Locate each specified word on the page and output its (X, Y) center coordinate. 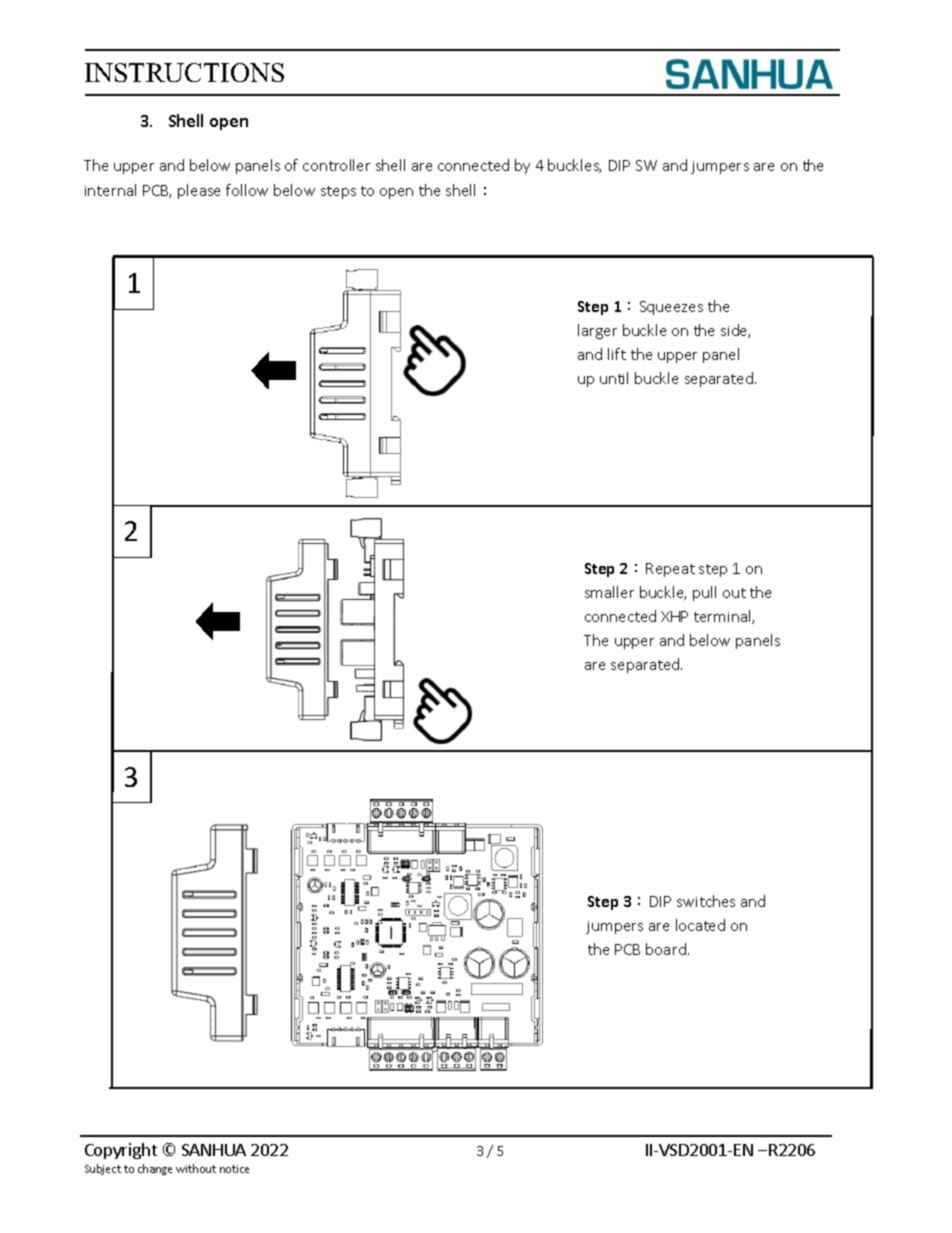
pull (704, 593)
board (666, 949)
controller (336, 165)
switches (706, 901)
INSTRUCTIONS (184, 72)
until (614, 378)
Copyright (121, 1151)
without (196, 1168)
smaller (609, 592)
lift (617, 354)
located (700, 925)
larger (597, 331)
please (199, 191)
